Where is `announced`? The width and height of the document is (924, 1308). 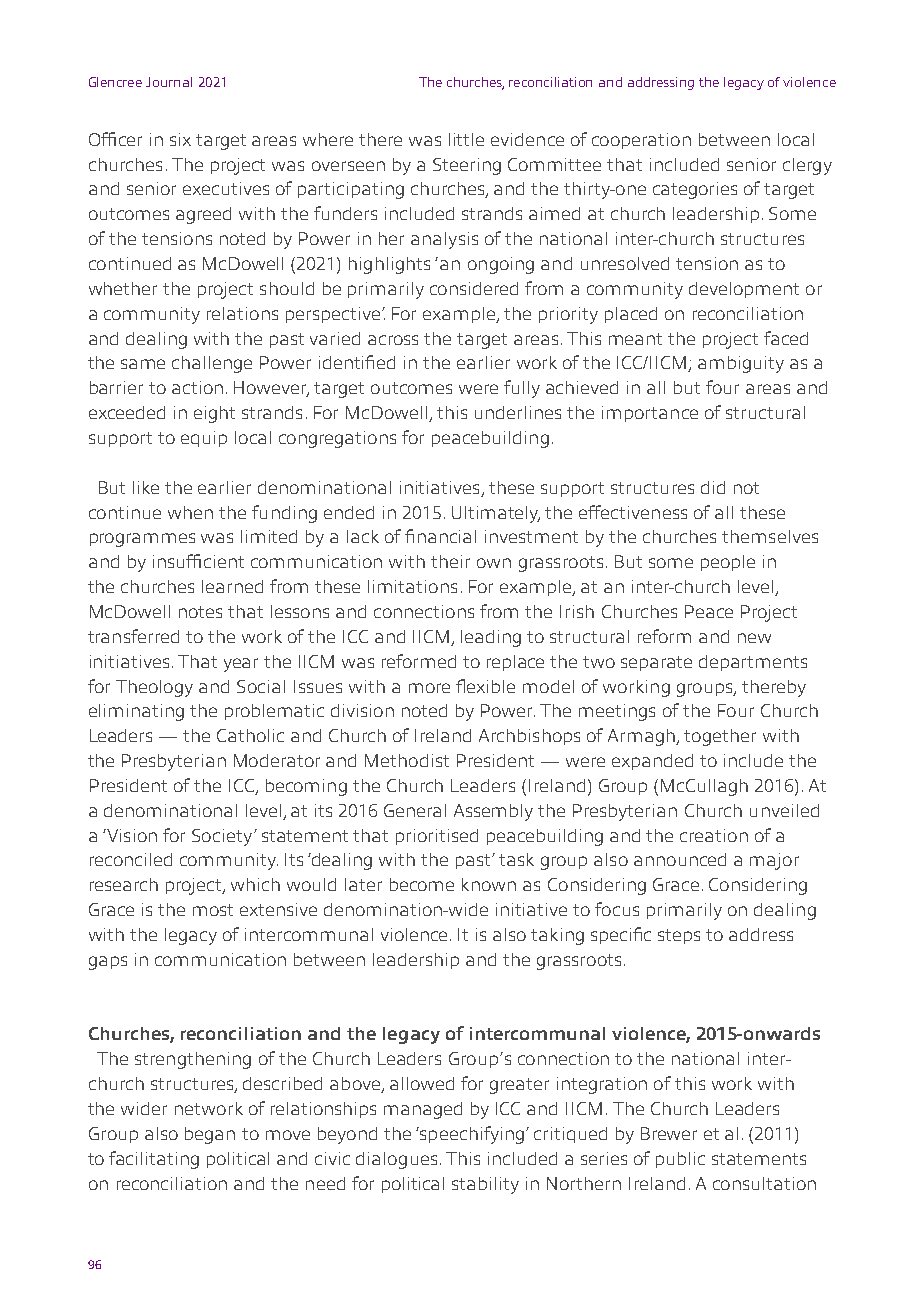
announced is located at coordinates (680, 859).
